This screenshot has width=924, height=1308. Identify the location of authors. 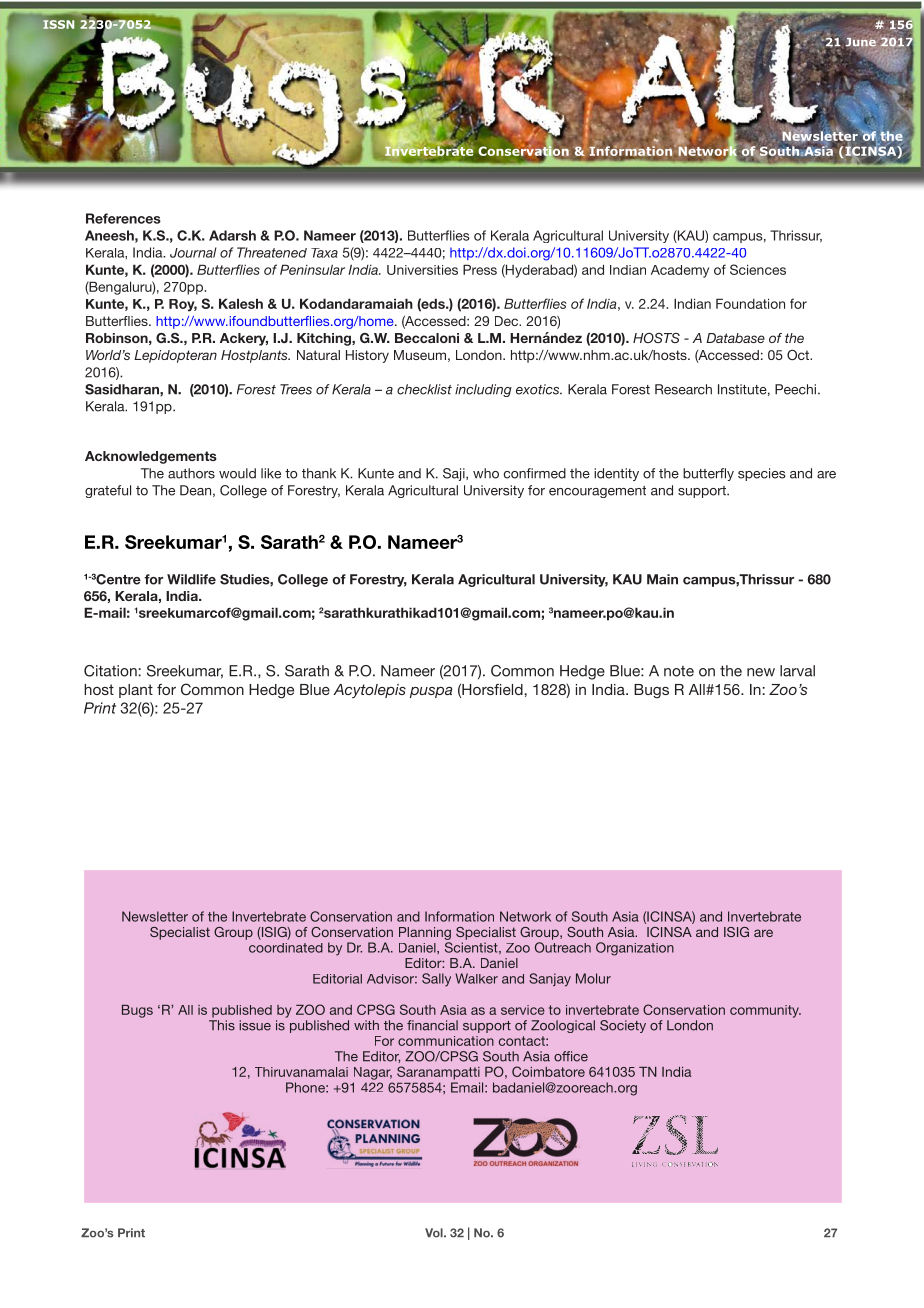
(191, 473).
